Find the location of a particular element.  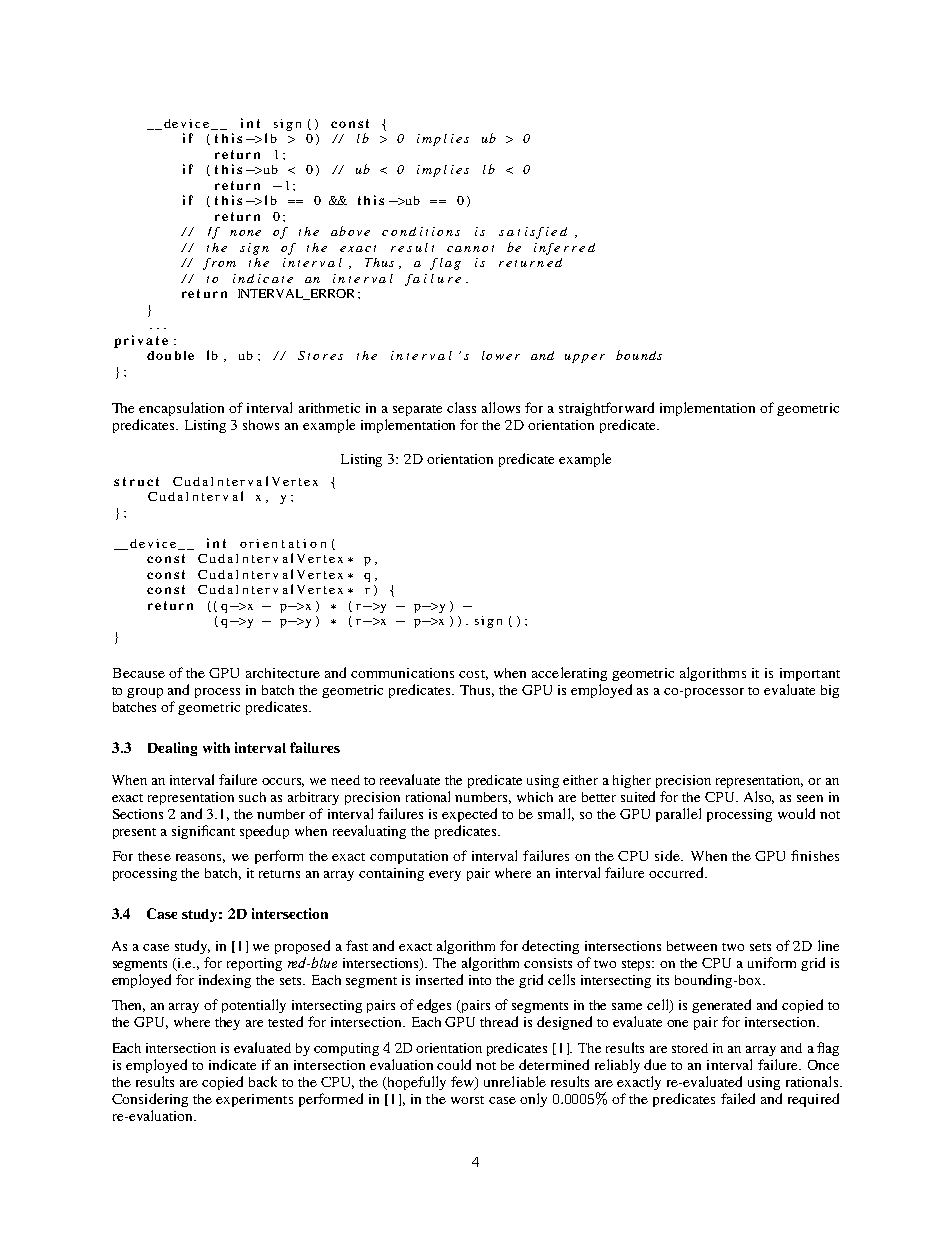

encapsulation is located at coordinates (181, 409).
